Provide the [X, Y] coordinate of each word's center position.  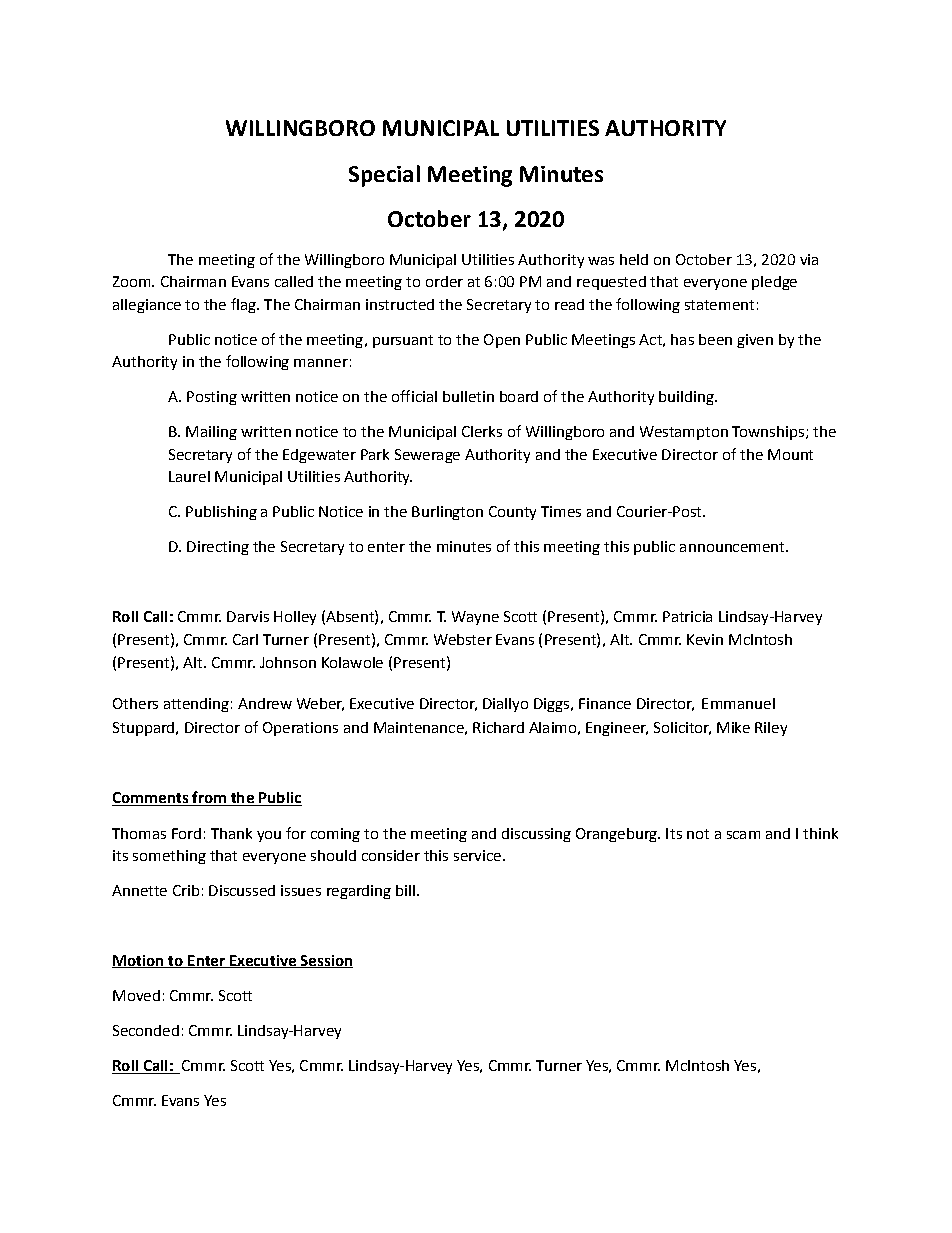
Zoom [133, 281]
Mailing [211, 433]
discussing [536, 835]
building [687, 398]
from [209, 798]
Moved [136, 995]
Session [325, 961]
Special [384, 176]
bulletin [468, 396]
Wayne [475, 618]
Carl [245, 639]
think [820, 833]
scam [743, 835]
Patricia [687, 616]
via [809, 259]
